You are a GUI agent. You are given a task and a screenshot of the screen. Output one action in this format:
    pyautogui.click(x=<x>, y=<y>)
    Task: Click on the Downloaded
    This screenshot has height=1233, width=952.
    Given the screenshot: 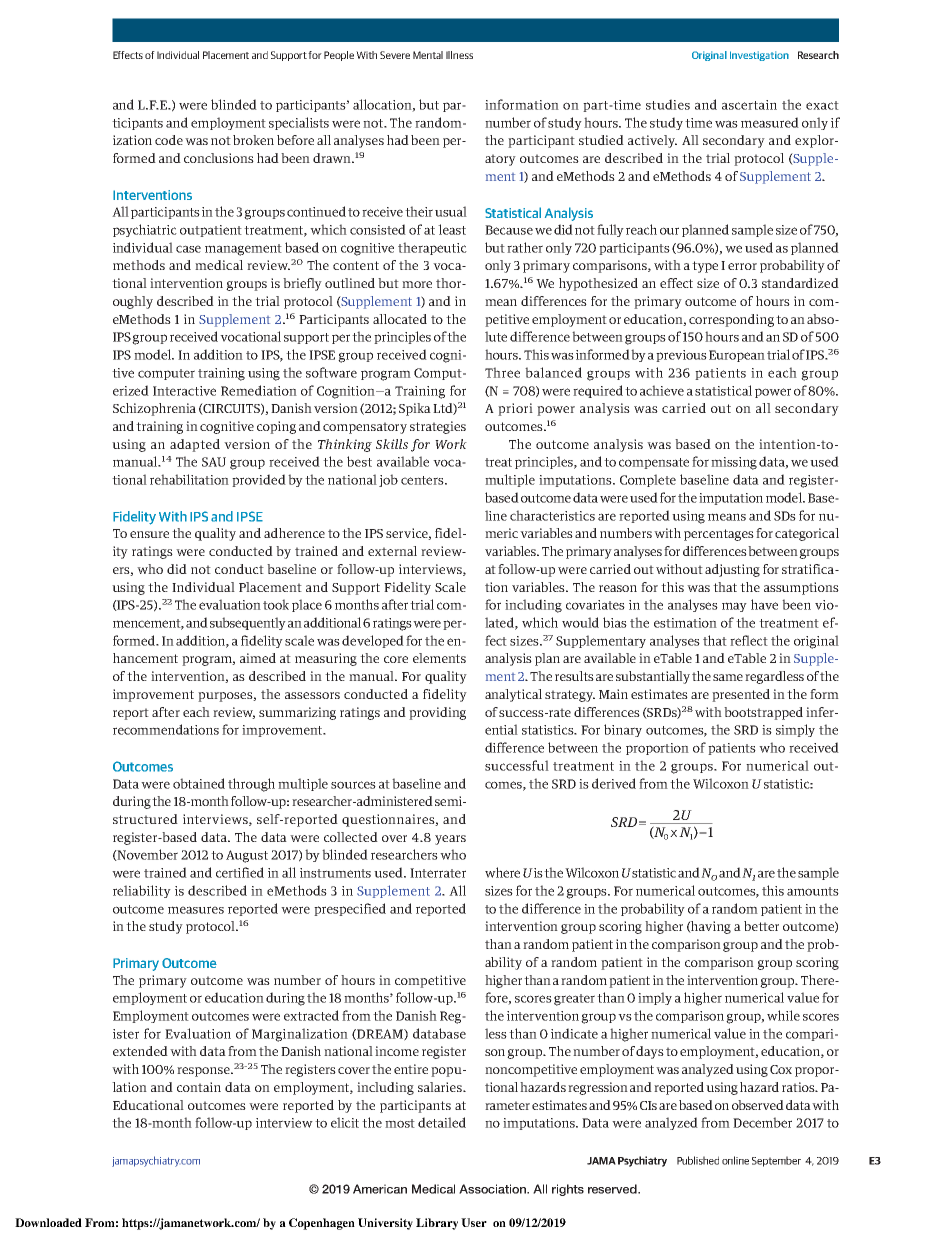 What is the action you would take?
    pyautogui.click(x=48, y=1222)
